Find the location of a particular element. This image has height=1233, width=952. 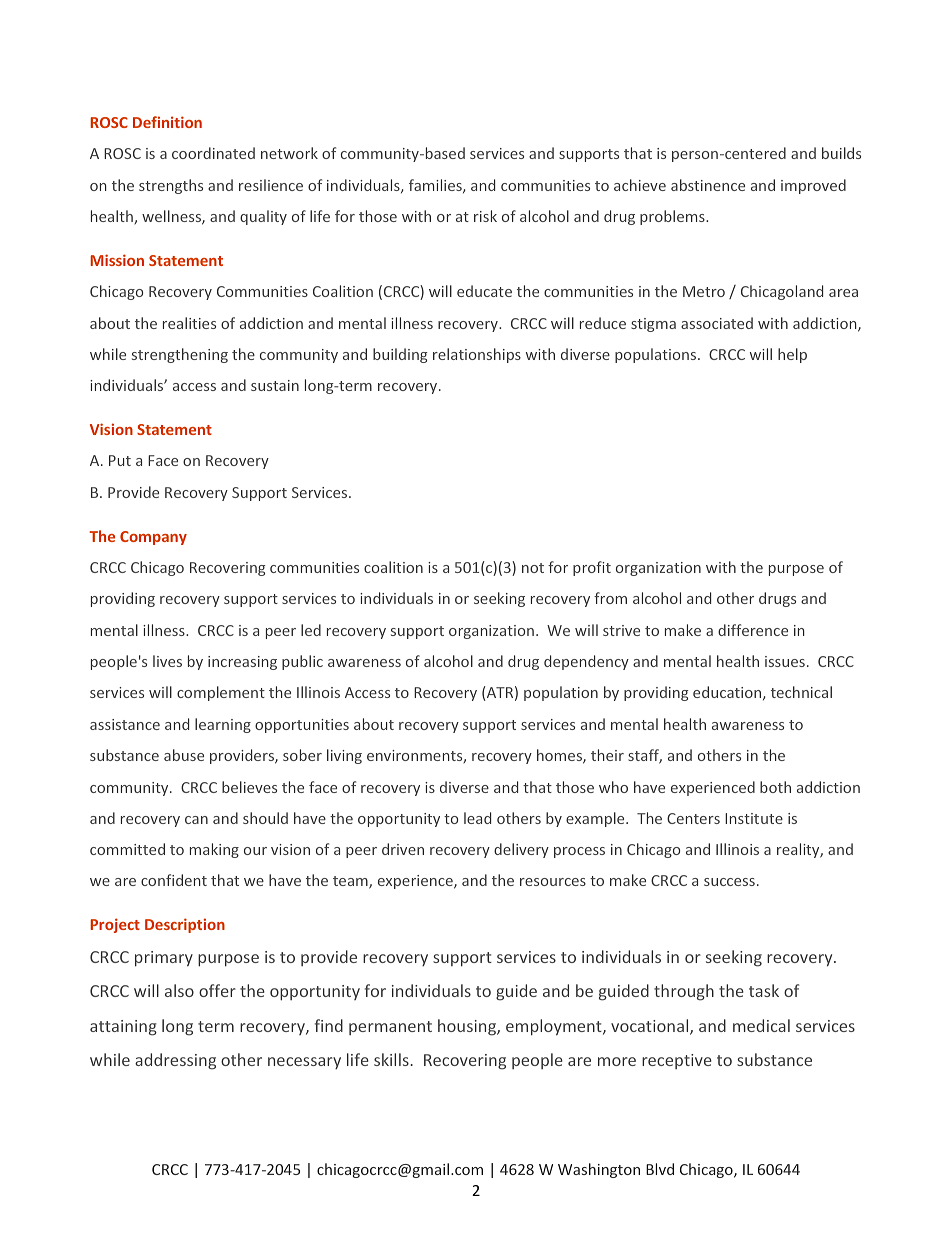

dependency is located at coordinates (586, 662).
